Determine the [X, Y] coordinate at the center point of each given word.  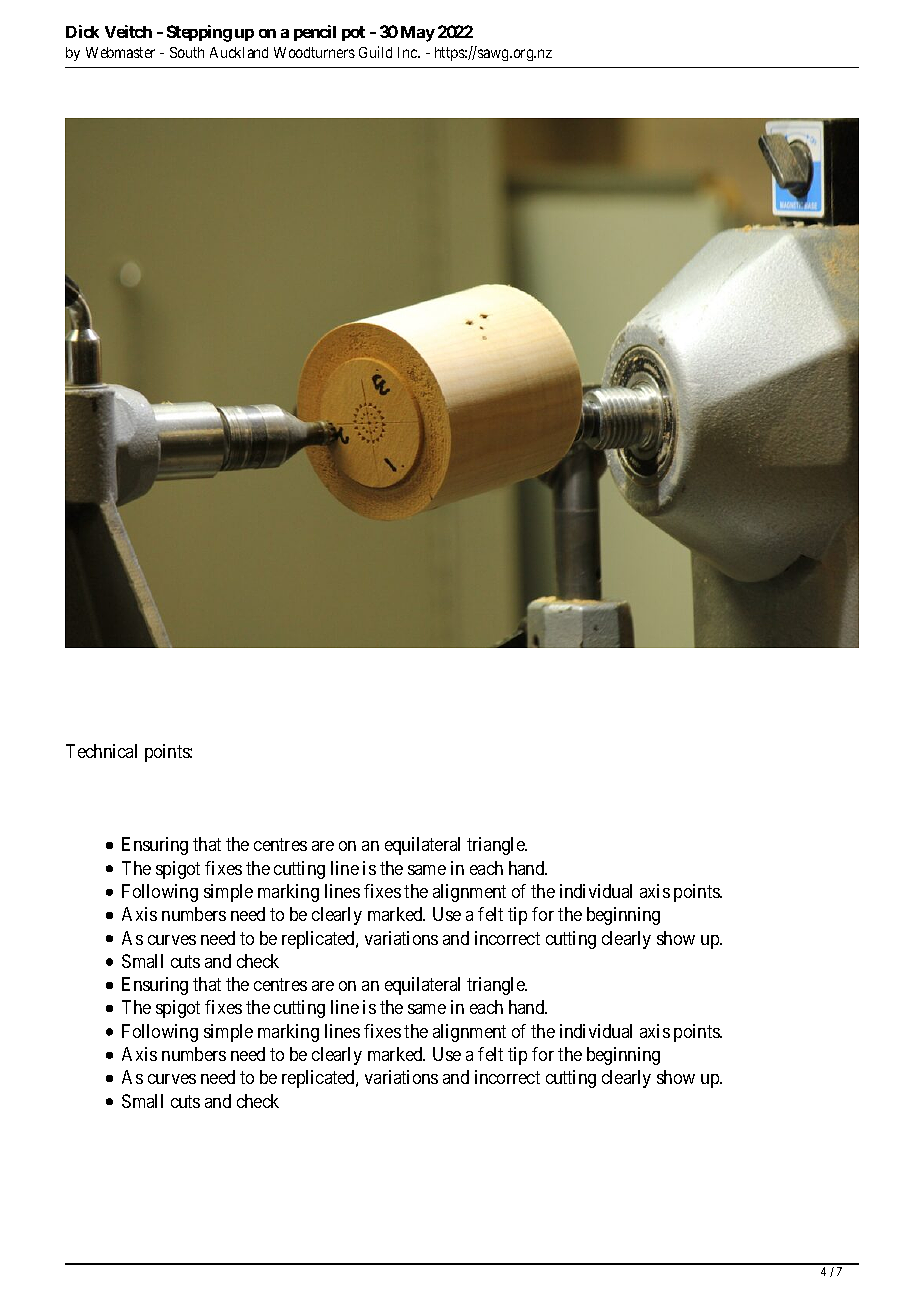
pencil [315, 33]
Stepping [199, 33]
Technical [101, 751]
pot [353, 33]
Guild [375, 52]
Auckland [239, 52]
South [187, 52]
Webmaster [120, 52]
